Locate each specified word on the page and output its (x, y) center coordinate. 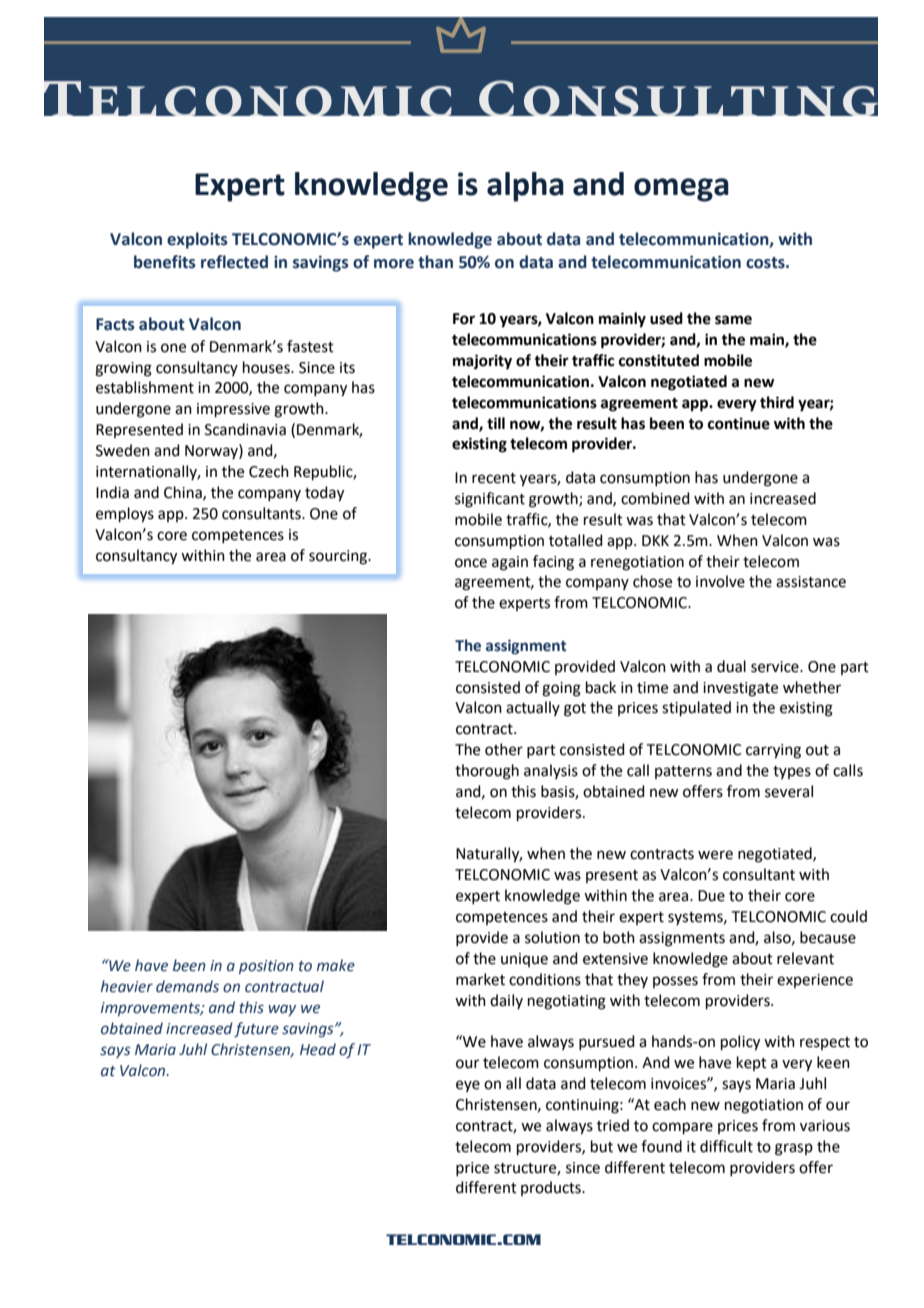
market (480, 979)
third (777, 402)
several (789, 791)
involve (720, 581)
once (471, 563)
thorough (487, 772)
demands (187, 986)
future (256, 1029)
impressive (233, 410)
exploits (197, 240)
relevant (805, 958)
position (266, 967)
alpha (525, 187)
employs (125, 515)
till (496, 423)
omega (681, 190)
